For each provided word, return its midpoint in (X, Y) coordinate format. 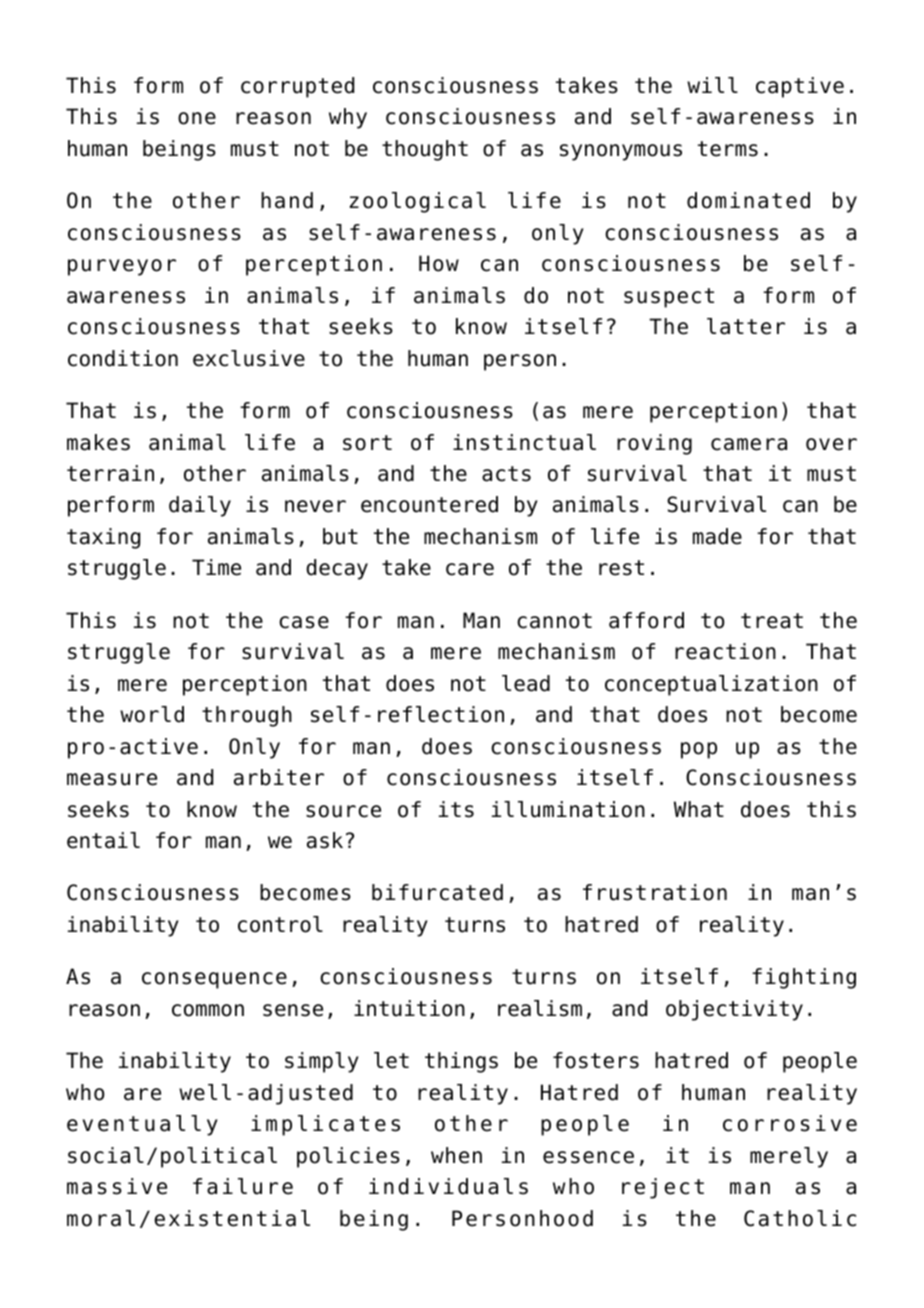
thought (425, 150)
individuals (448, 1186)
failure (243, 1186)
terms (728, 149)
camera (749, 444)
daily (200, 506)
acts (506, 474)
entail (103, 840)
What (699, 809)
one (197, 118)
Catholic (800, 1218)
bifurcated (437, 892)
